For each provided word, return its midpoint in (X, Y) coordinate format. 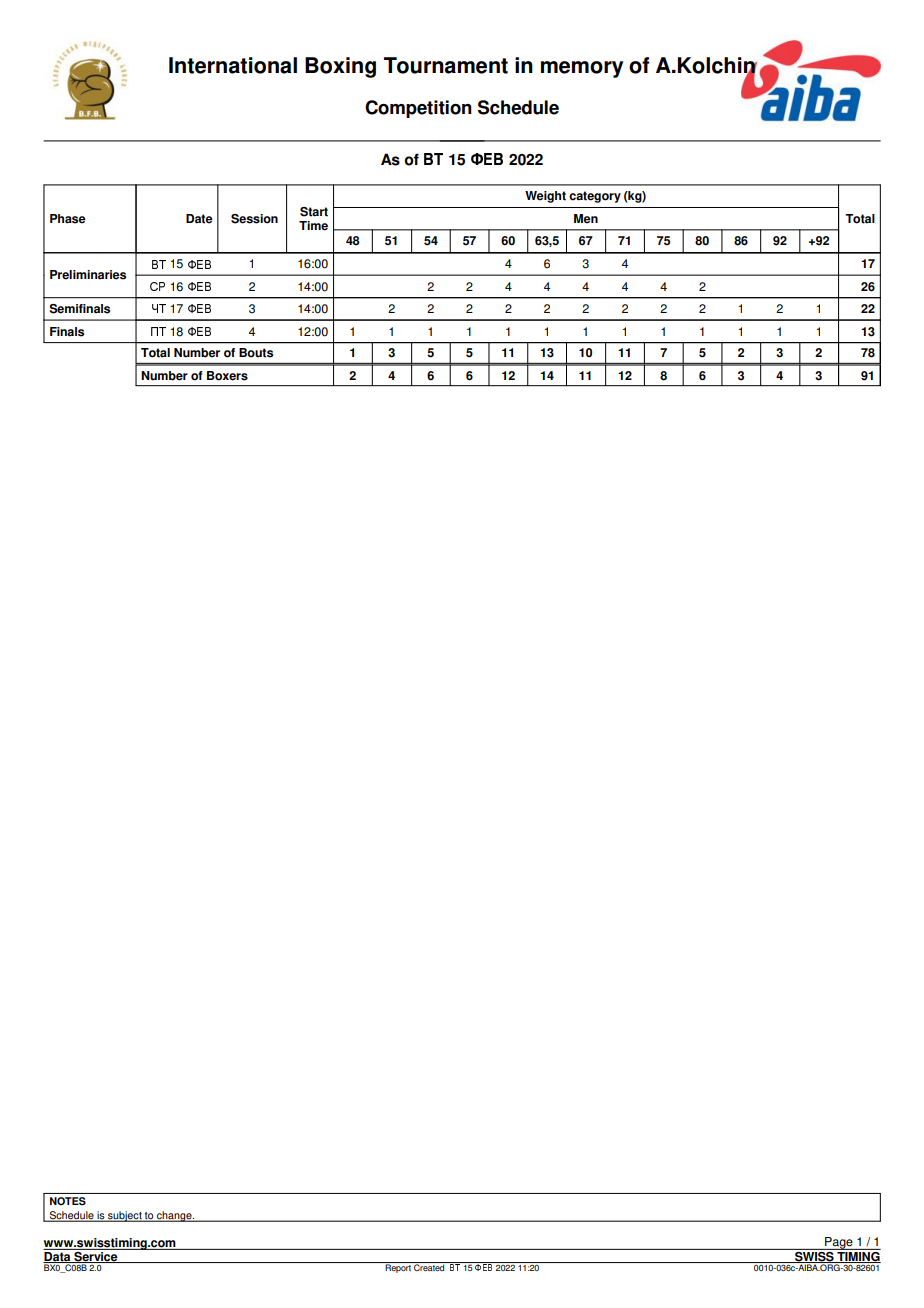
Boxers (227, 376)
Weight (545, 197)
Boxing (340, 67)
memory (582, 69)
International (233, 65)
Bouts (256, 353)
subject (125, 1216)
